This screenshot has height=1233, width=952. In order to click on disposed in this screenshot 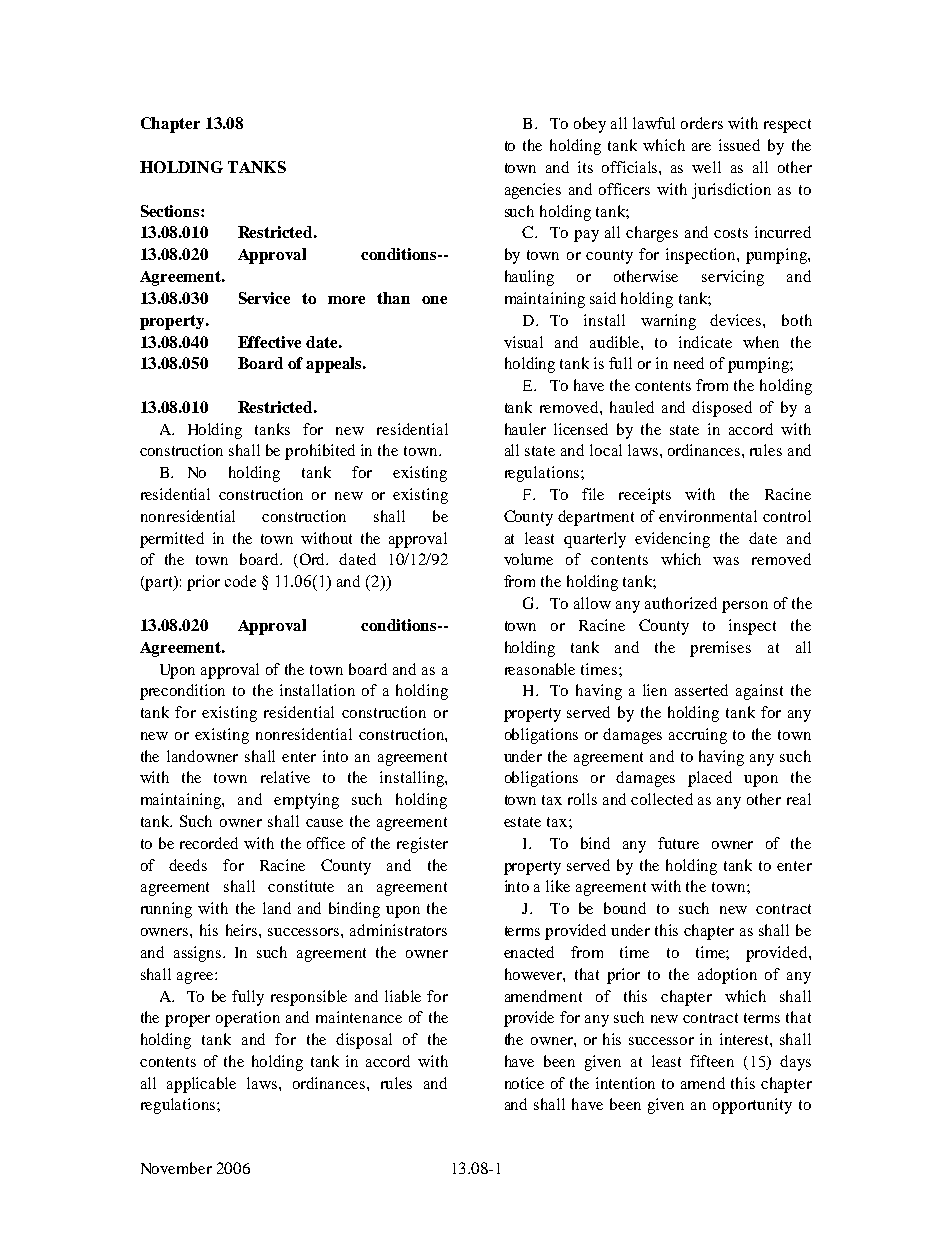, I will do `click(722, 409)`.
